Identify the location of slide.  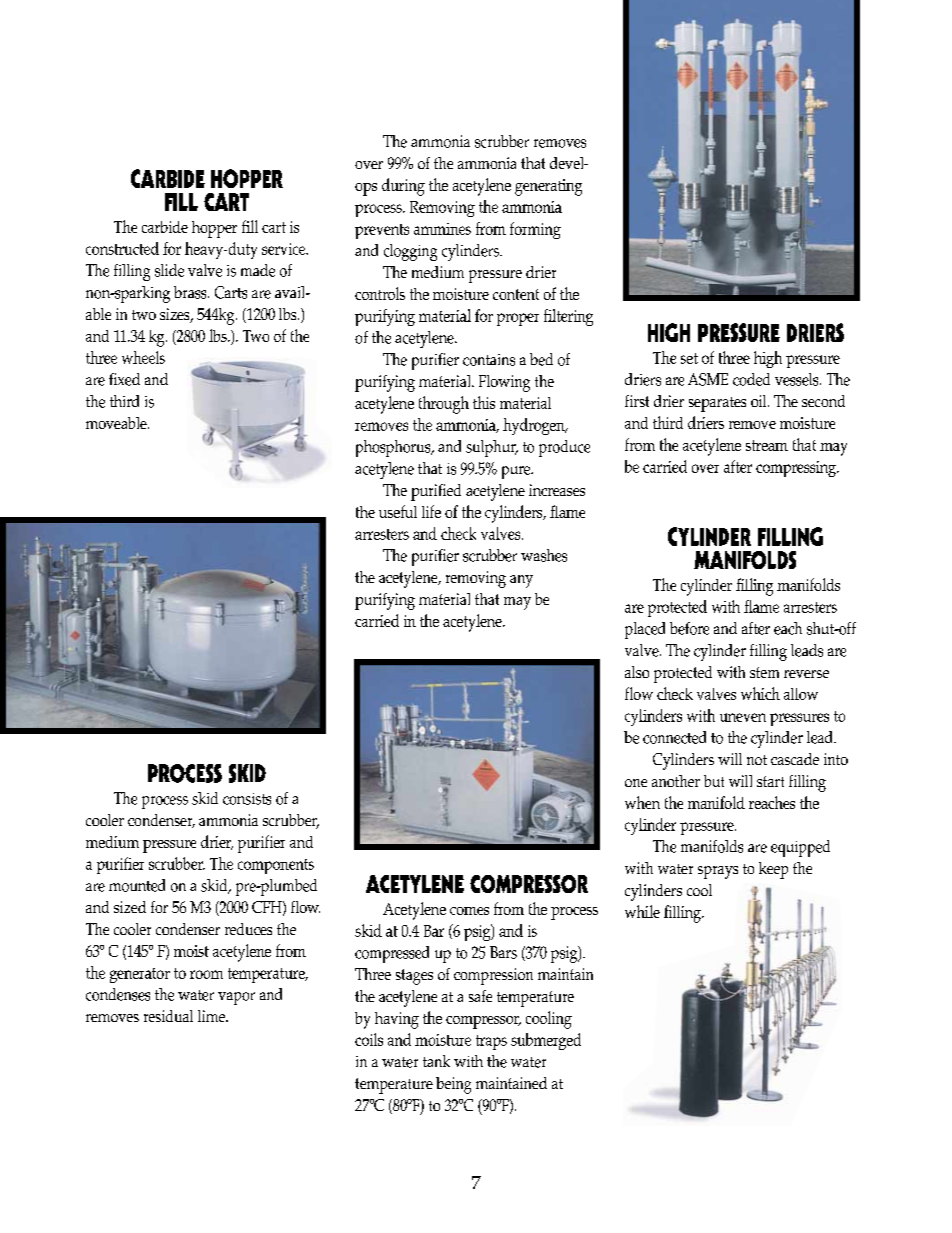
(169, 270).
